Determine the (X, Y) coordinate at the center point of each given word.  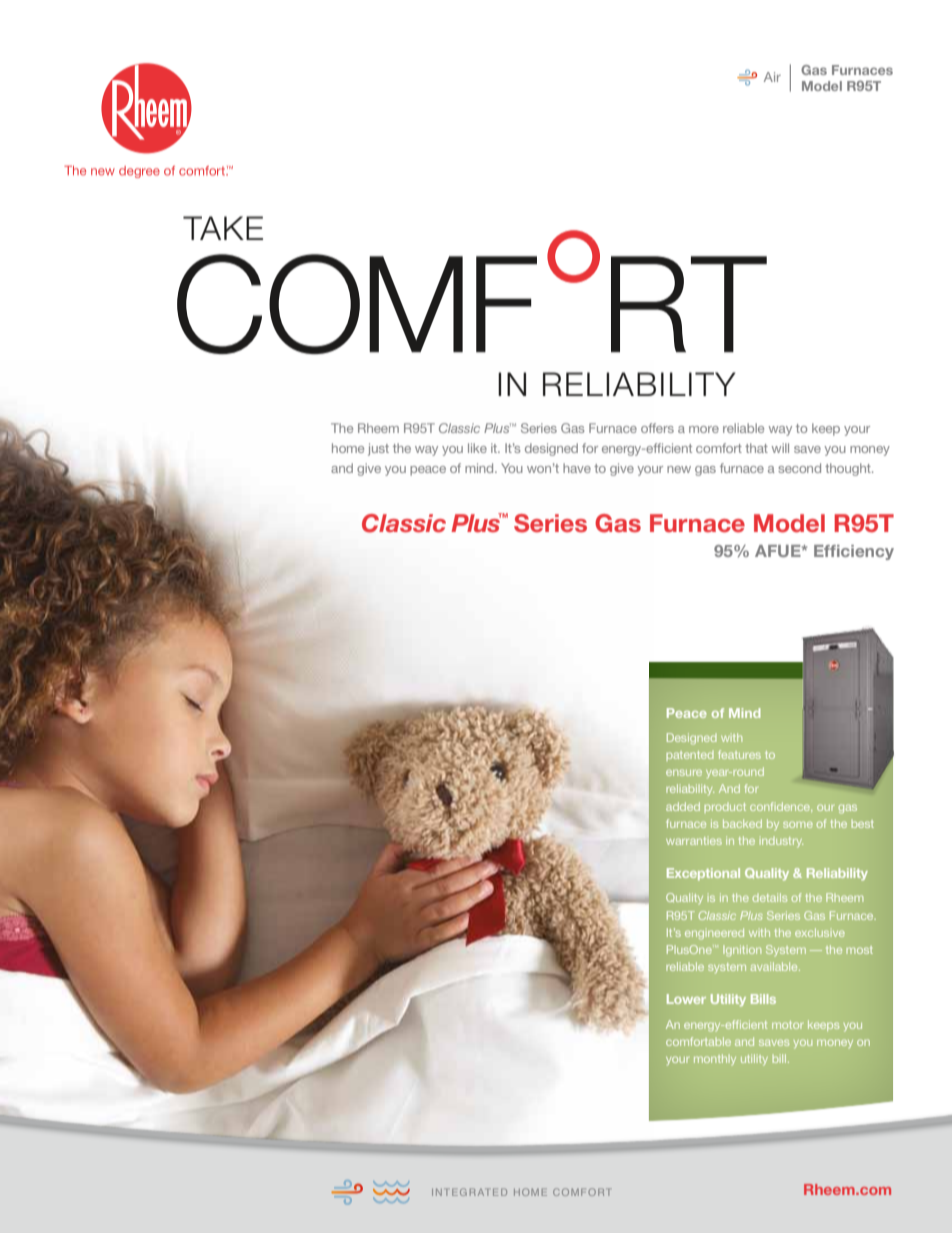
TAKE (223, 228)
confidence (781, 806)
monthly (715, 1059)
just (378, 449)
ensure (684, 772)
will (780, 448)
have (577, 468)
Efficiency (854, 552)
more (704, 429)
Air (772, 77)
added (683, 806)
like (477, 448)
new (679, 469)
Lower (686, 999)
